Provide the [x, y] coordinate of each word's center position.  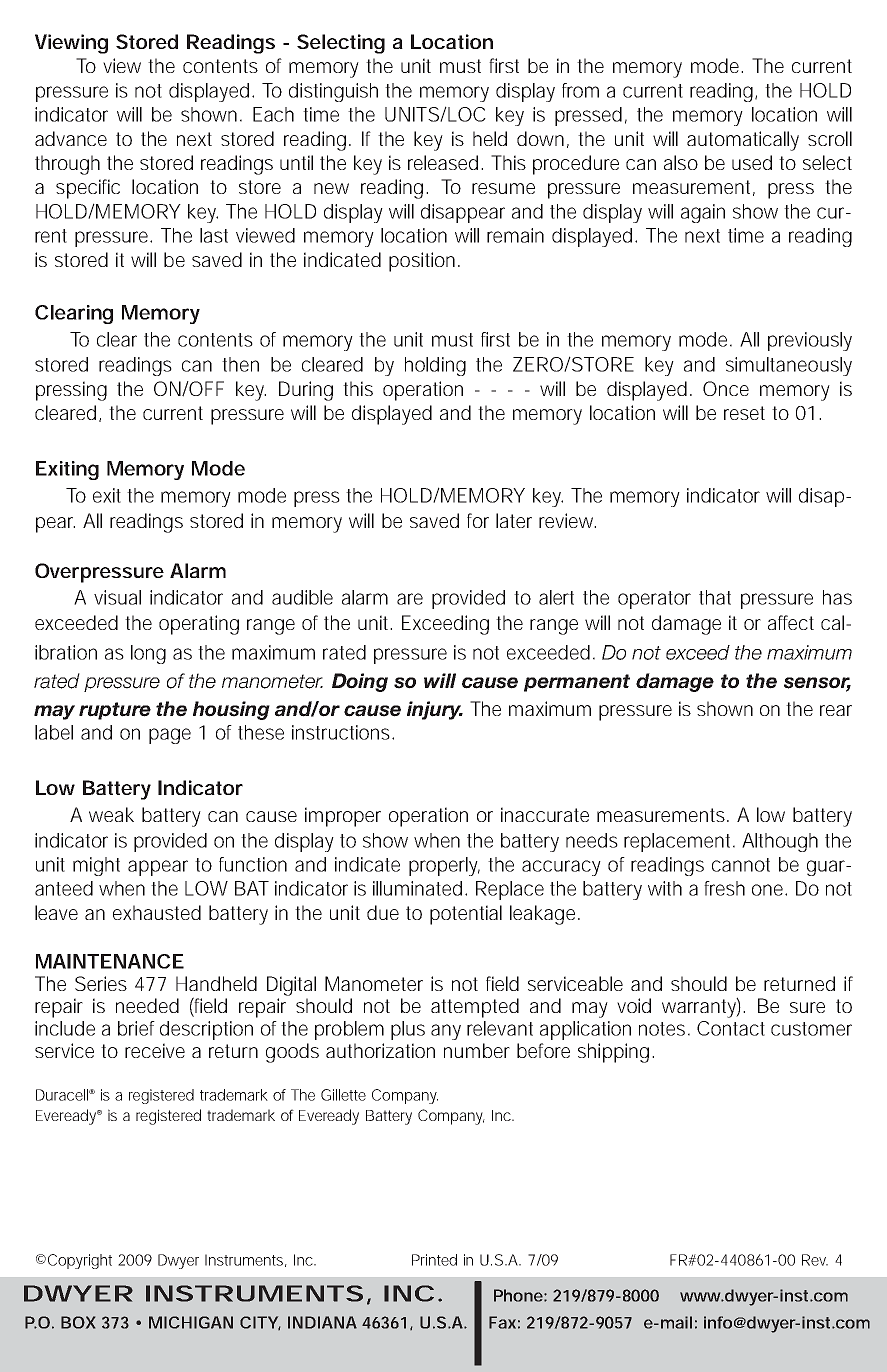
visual [117, 597]
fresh [724, 888]
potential [466, 915]
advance [71, 138]
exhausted [157, 912]
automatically [743, 141]
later [514, 520]
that [715, 597]
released [443, 162]
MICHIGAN [191, 1322]
